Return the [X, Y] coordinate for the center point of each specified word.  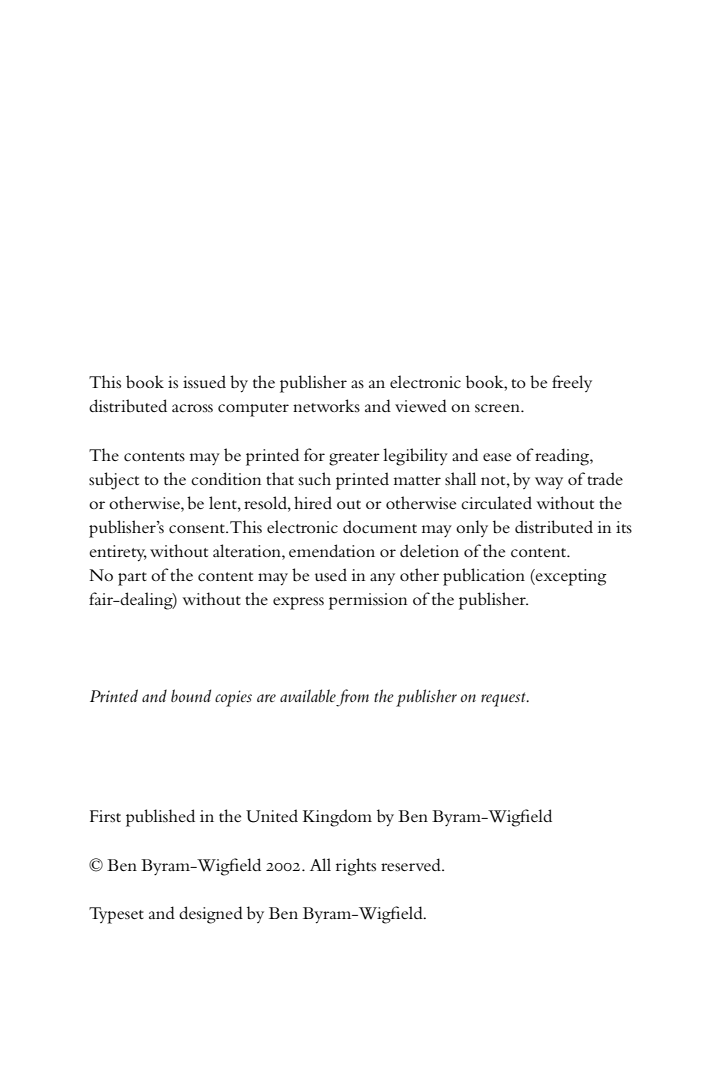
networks [326, 405]
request [504, 699]
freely [572, 383]
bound [191, 695]
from [352, 698]
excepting [570, 577]
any [382, 579]
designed [211, 915]
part [132, 579]
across [192, 408]
